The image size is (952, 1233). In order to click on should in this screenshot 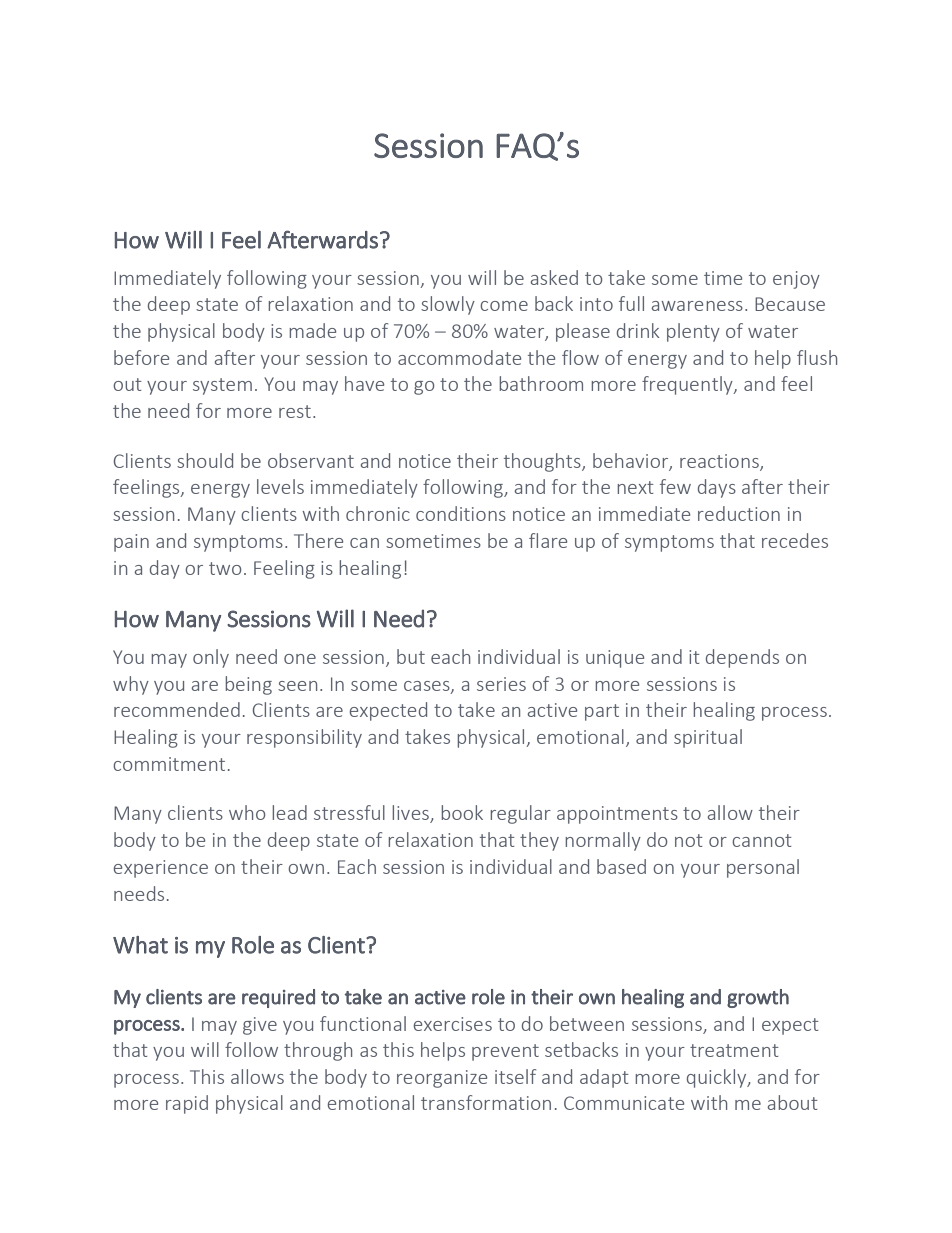, I will do `click(205, 460)`.
